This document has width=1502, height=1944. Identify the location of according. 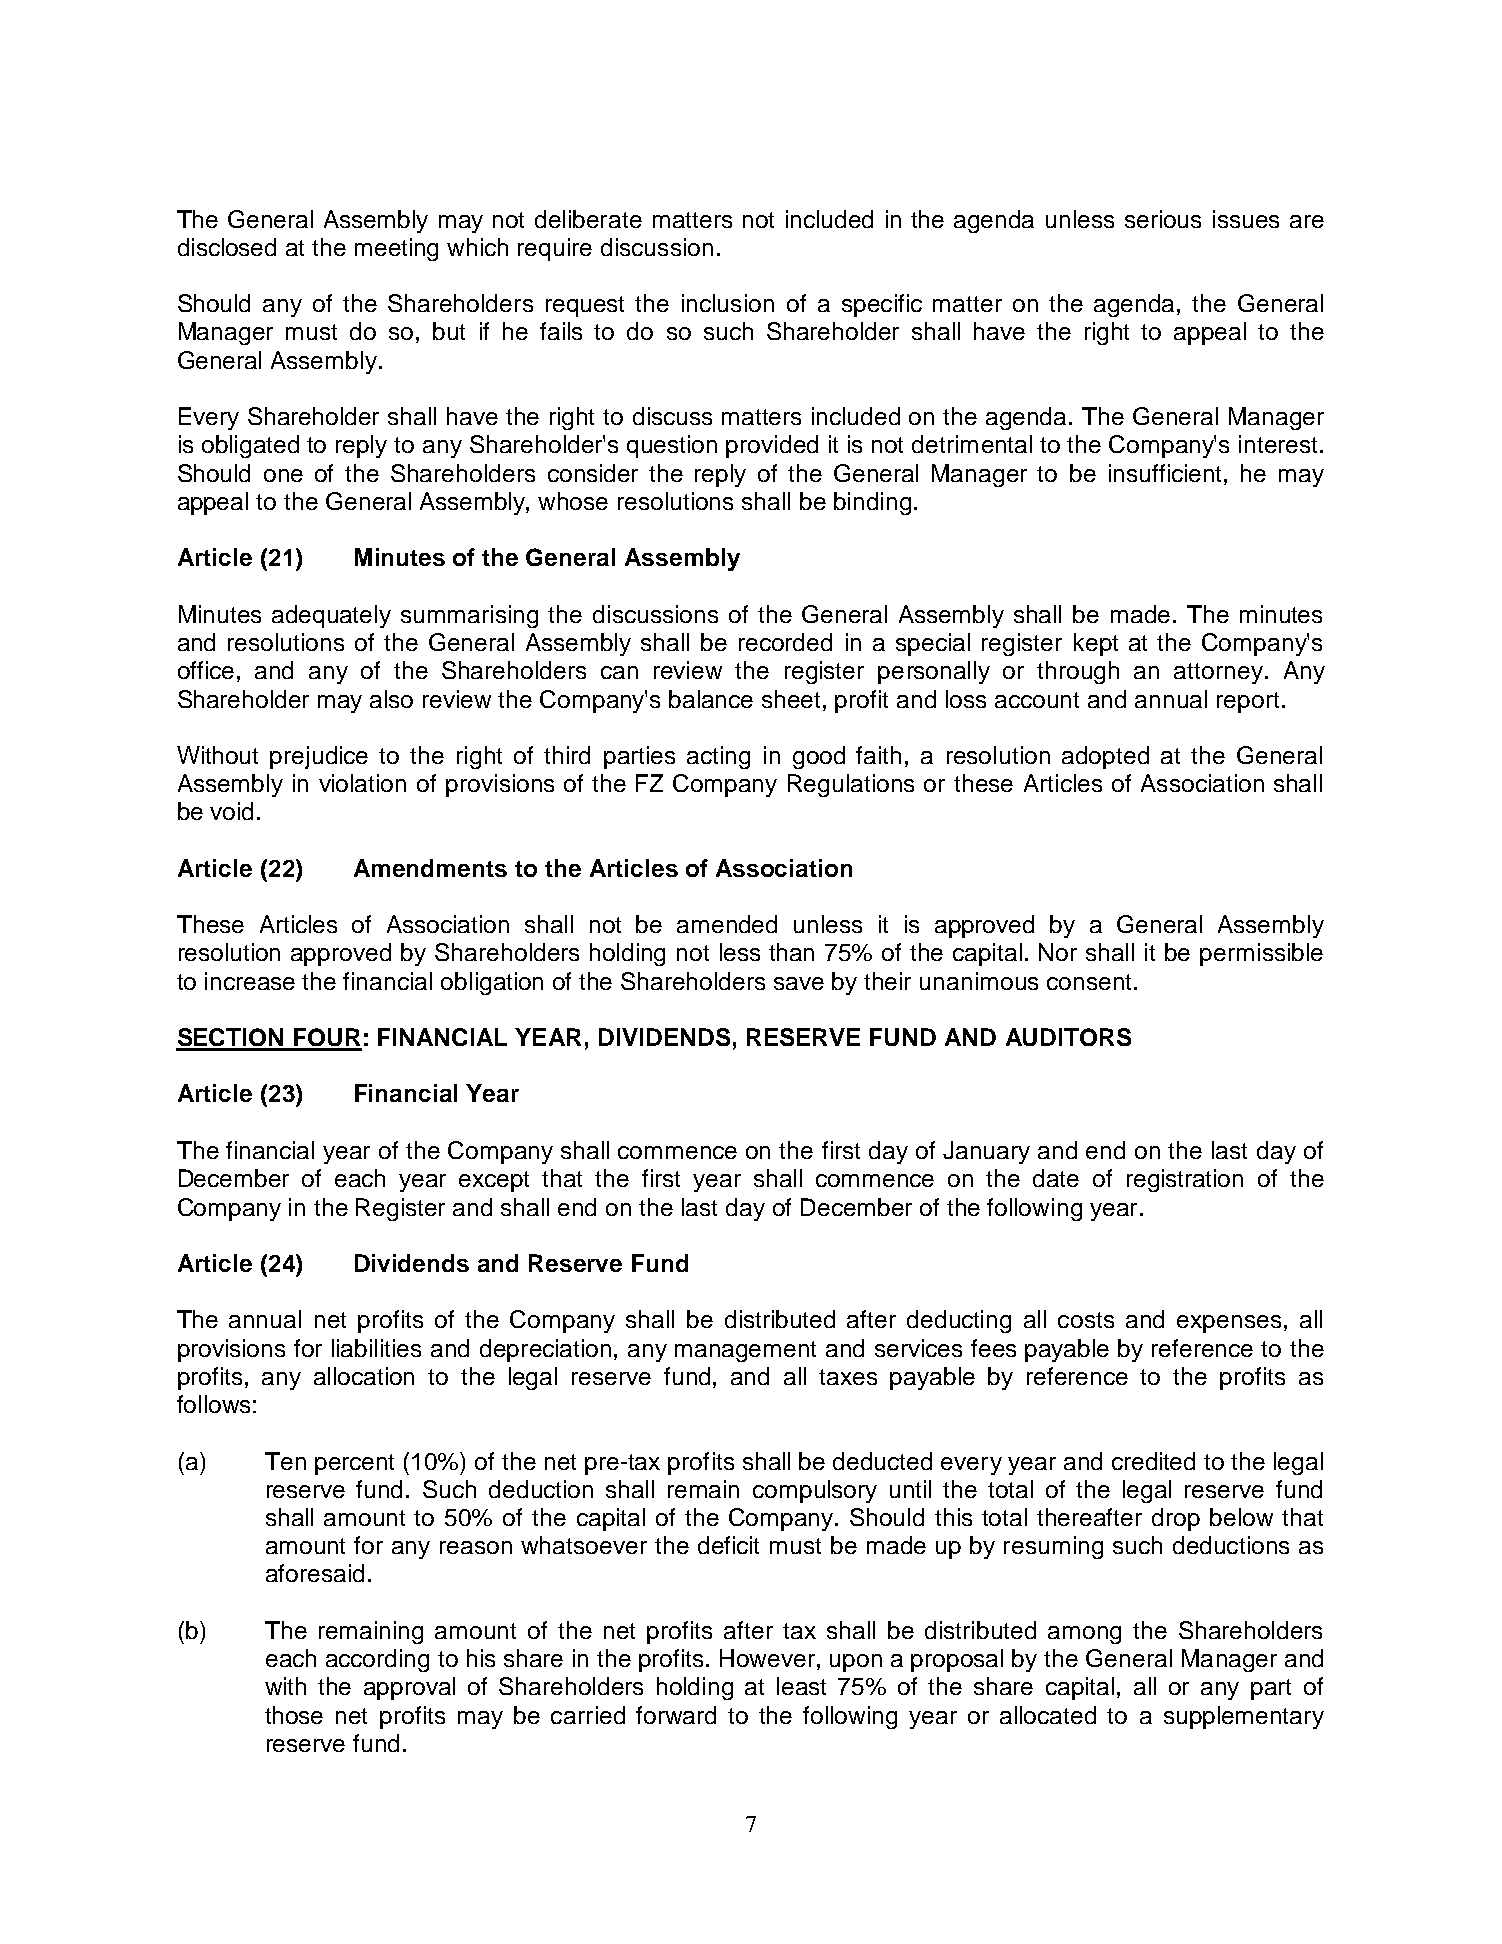
(377, 1660).
